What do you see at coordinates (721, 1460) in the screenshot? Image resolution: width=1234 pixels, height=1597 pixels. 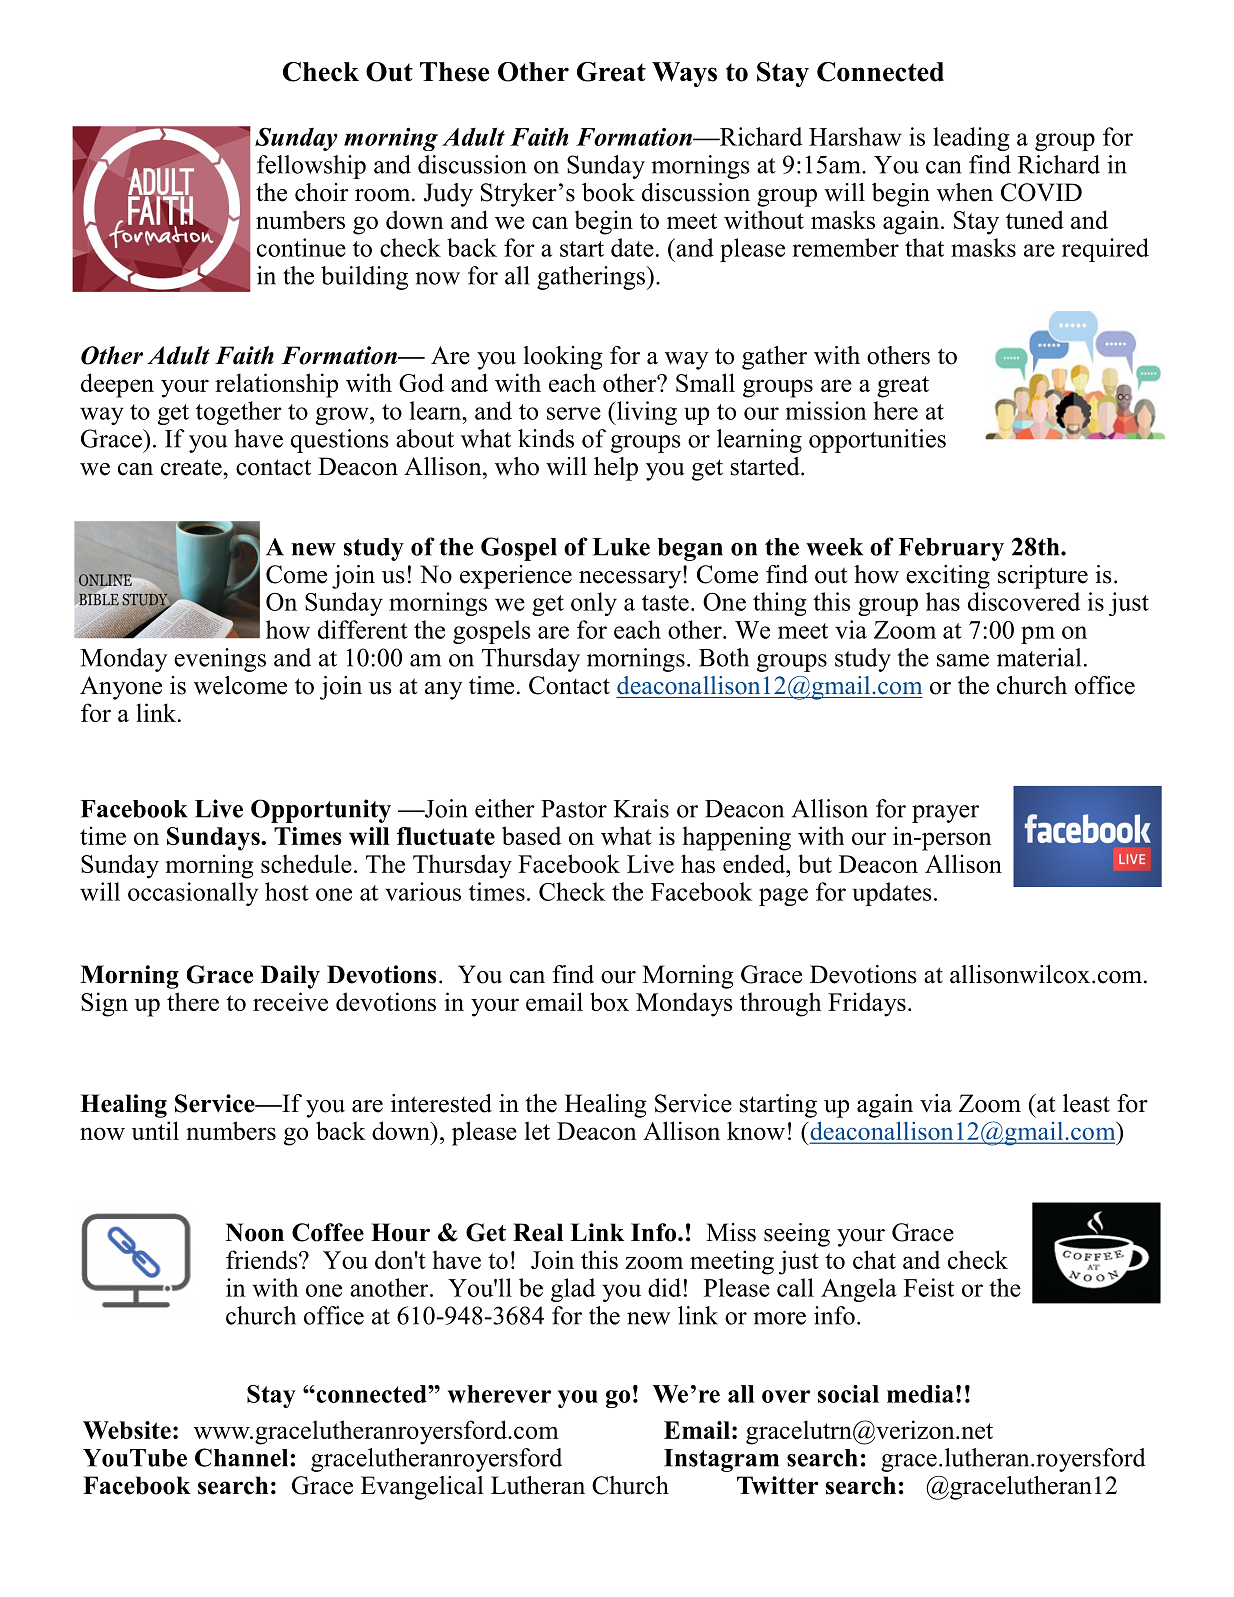 I see `Instagram` at bounding box center [721, 1460].
